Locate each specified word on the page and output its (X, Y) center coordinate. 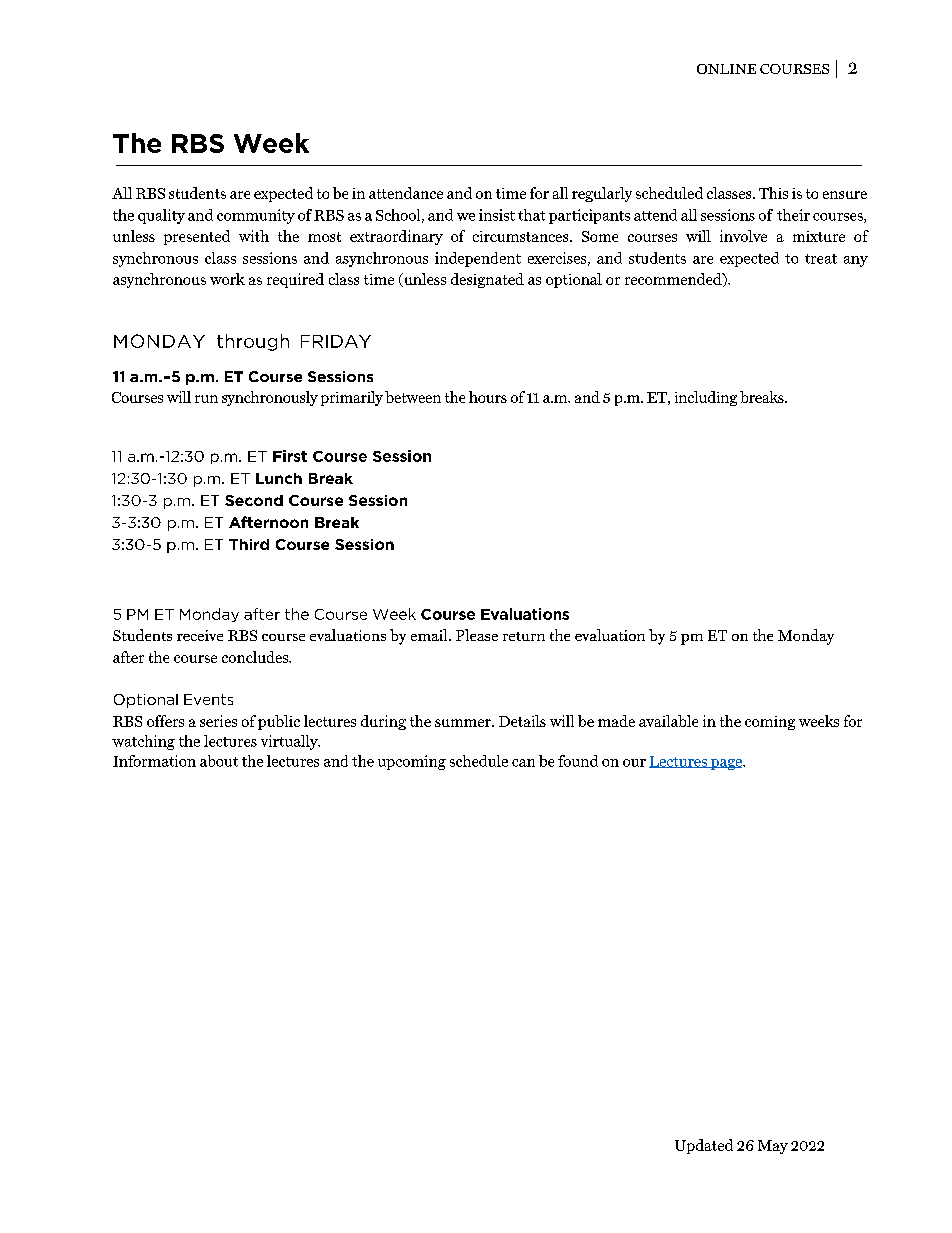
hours (488, 397)
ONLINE (726, 69)
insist (497, 215)
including (706, 398)
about (219, 761)
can (523, 763)
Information (154, 761)
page (727, 764)
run (206, 399)
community (256, 216)
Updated (704, 1146)
